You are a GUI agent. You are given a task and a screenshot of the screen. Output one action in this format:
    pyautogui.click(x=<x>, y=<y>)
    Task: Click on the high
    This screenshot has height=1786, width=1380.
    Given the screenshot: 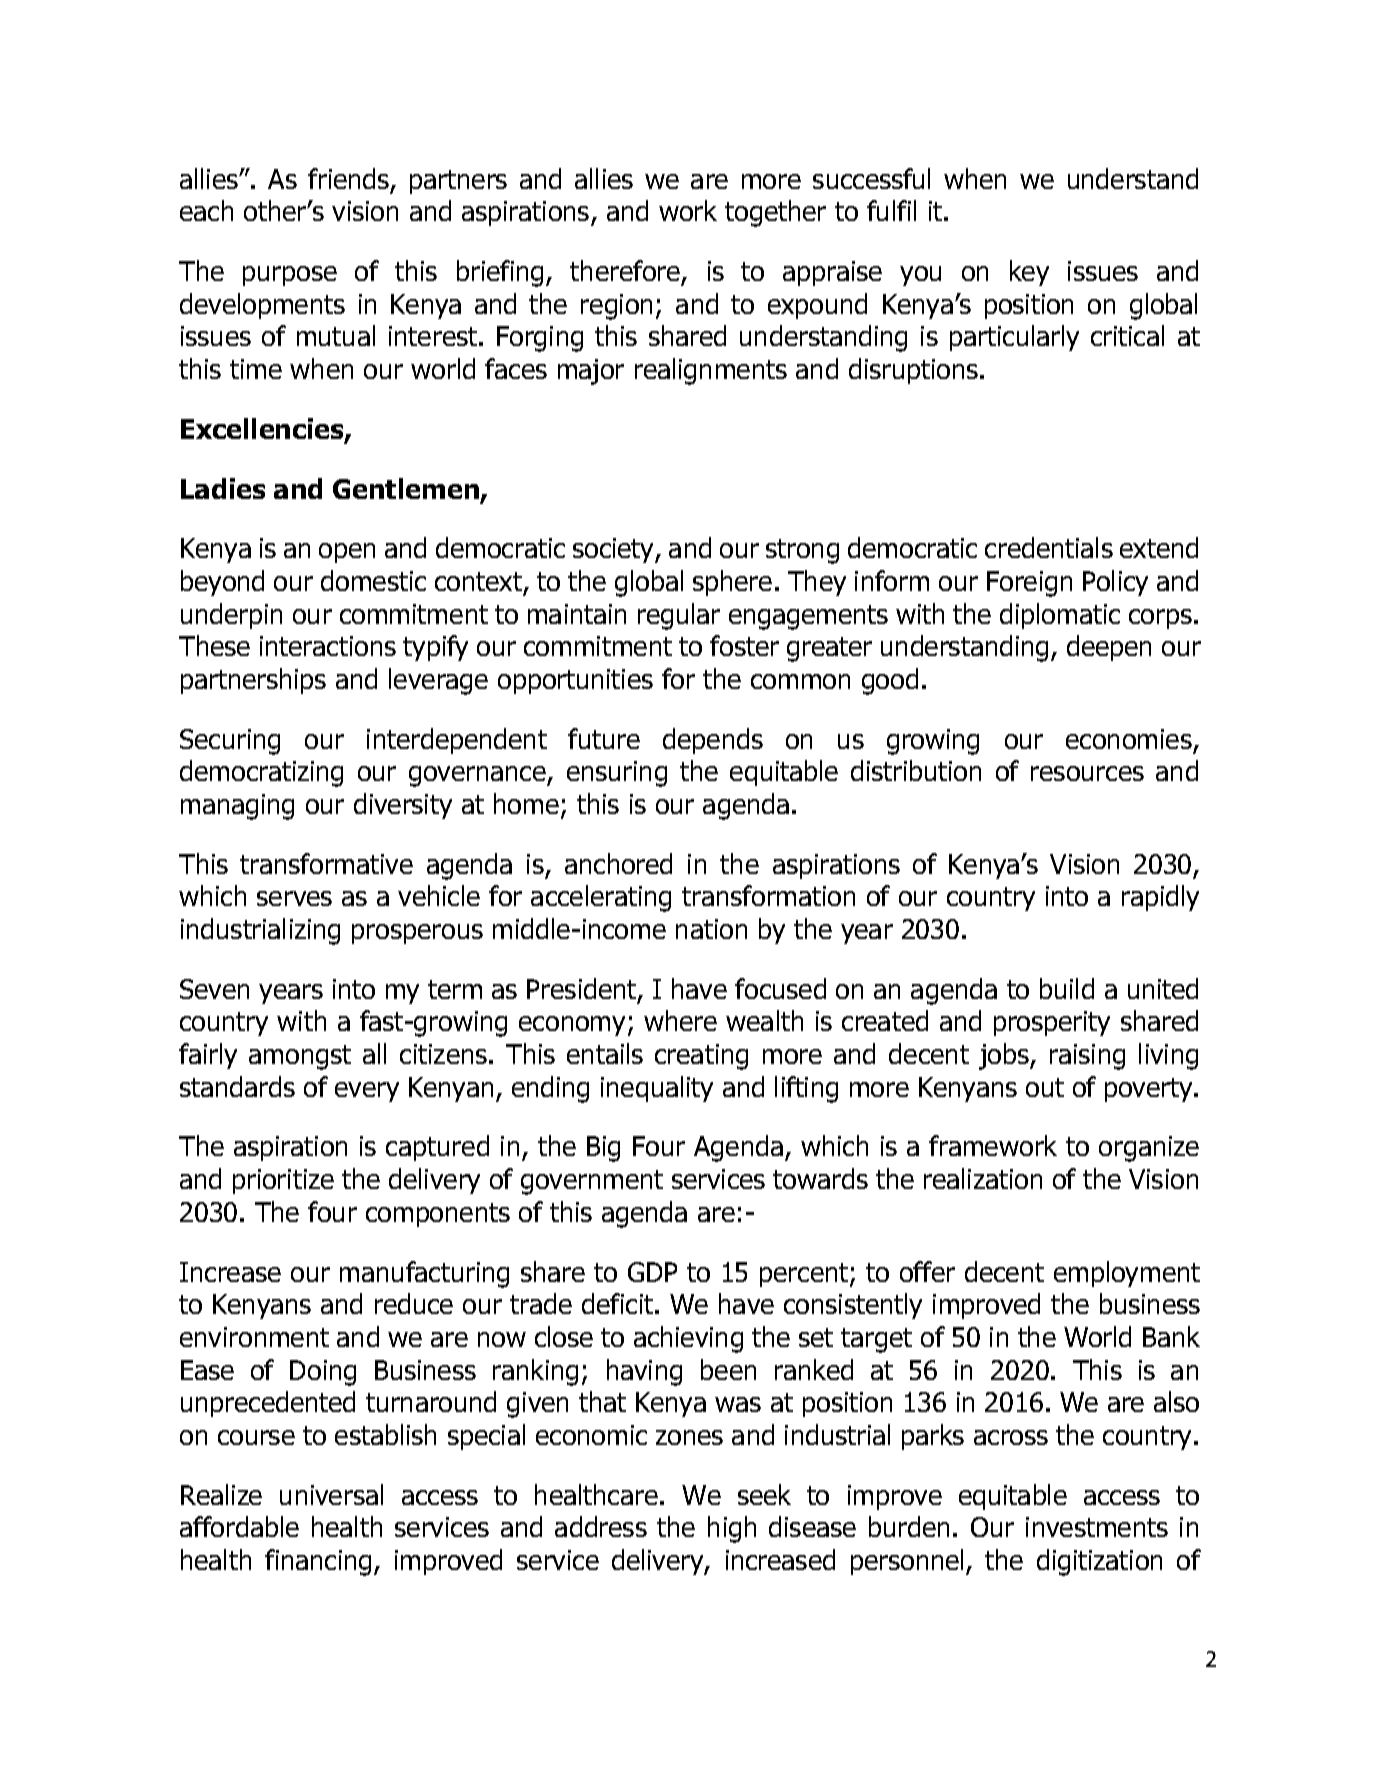 What is the action you would take?
    pyautogui.click(x=732, y=1529)
